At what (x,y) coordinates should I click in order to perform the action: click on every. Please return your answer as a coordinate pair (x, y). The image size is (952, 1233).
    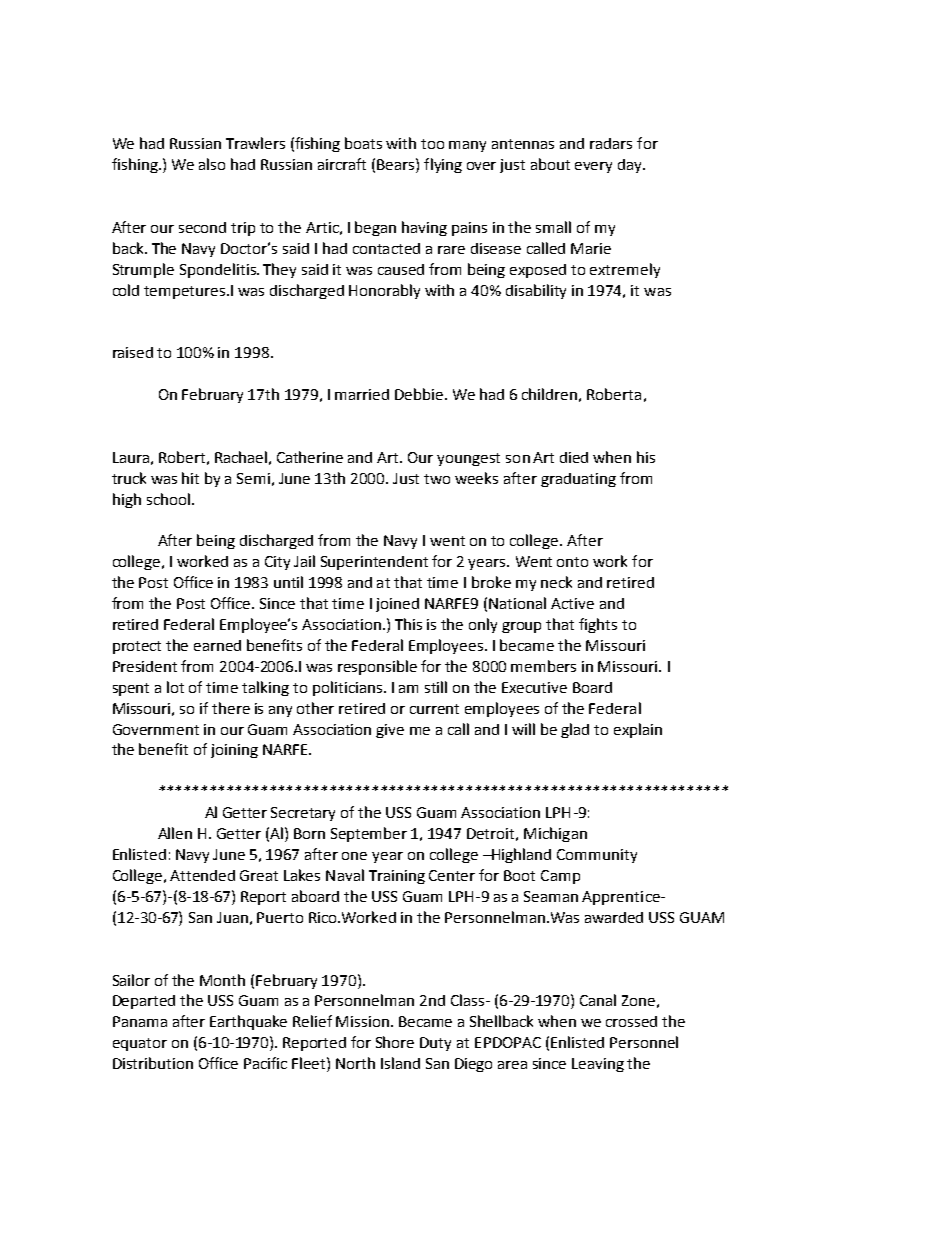
    Looking at the image, I should click on (593, 167).
